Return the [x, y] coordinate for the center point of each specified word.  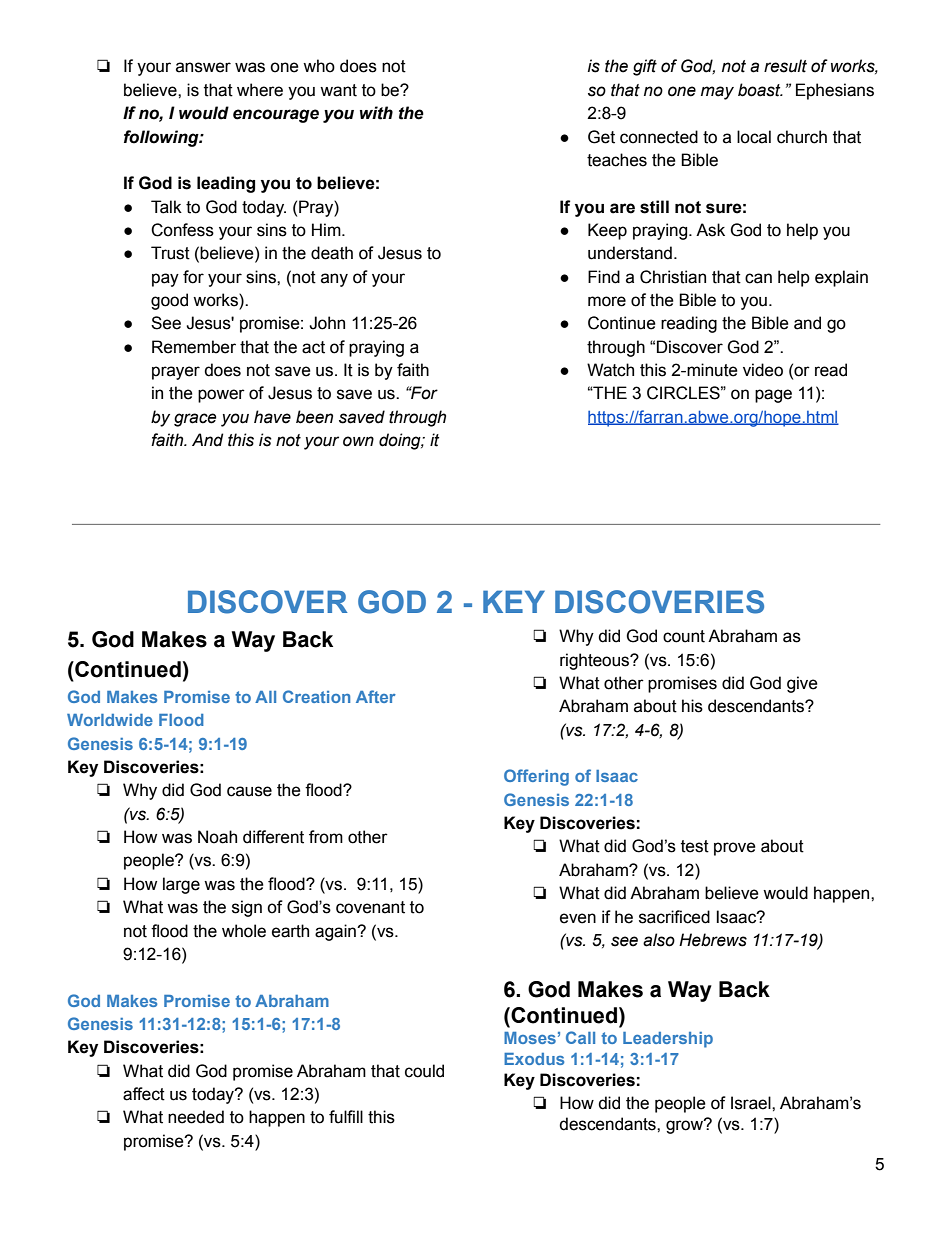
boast [760, 90]
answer [203, 67]
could [424, 1071]
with [376, 113]
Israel [752, 1103]
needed [196, 1117]
